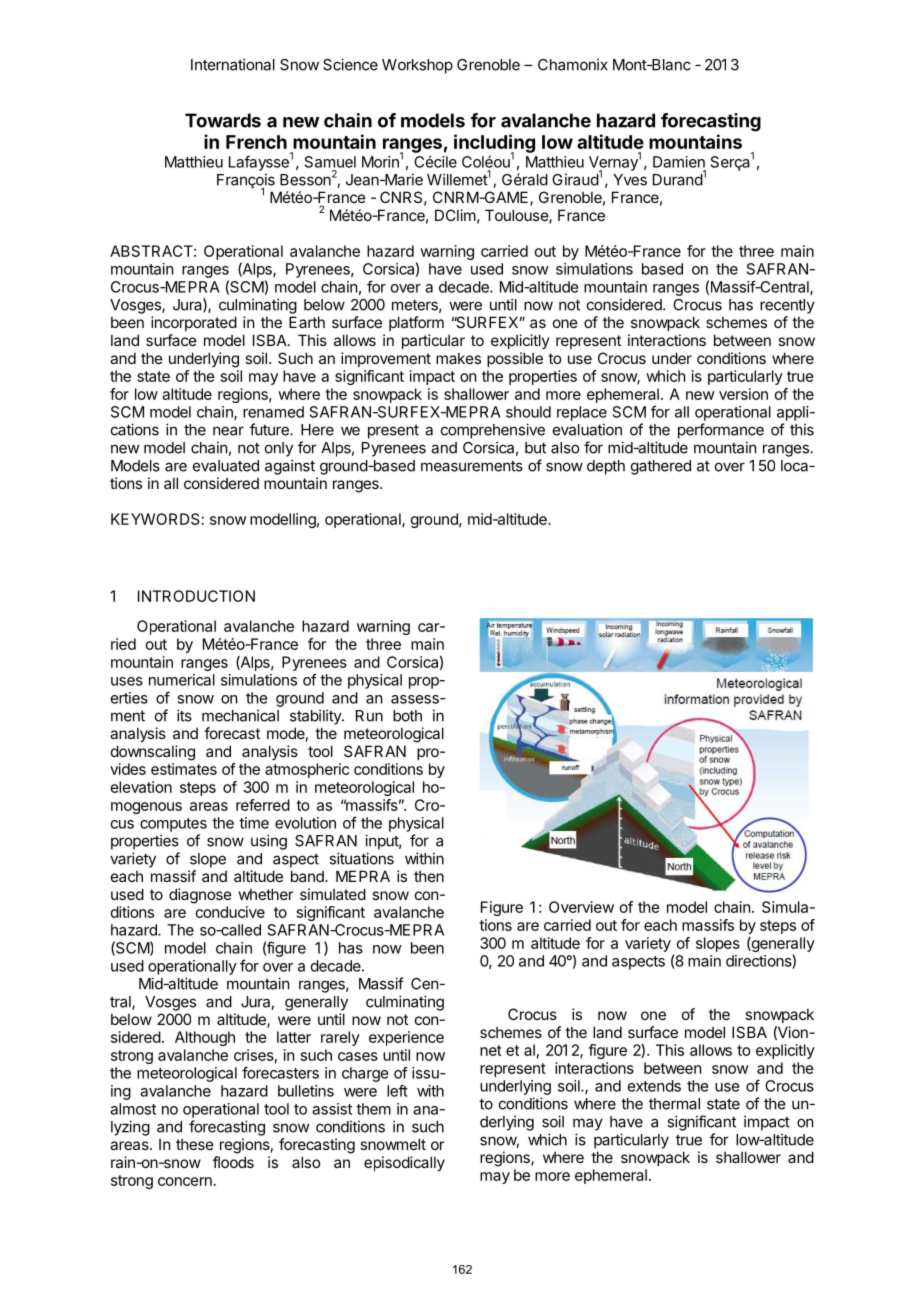  Describe the element at coordinates (417, 66) in the screenshot. I see `Workshop` at that location.
